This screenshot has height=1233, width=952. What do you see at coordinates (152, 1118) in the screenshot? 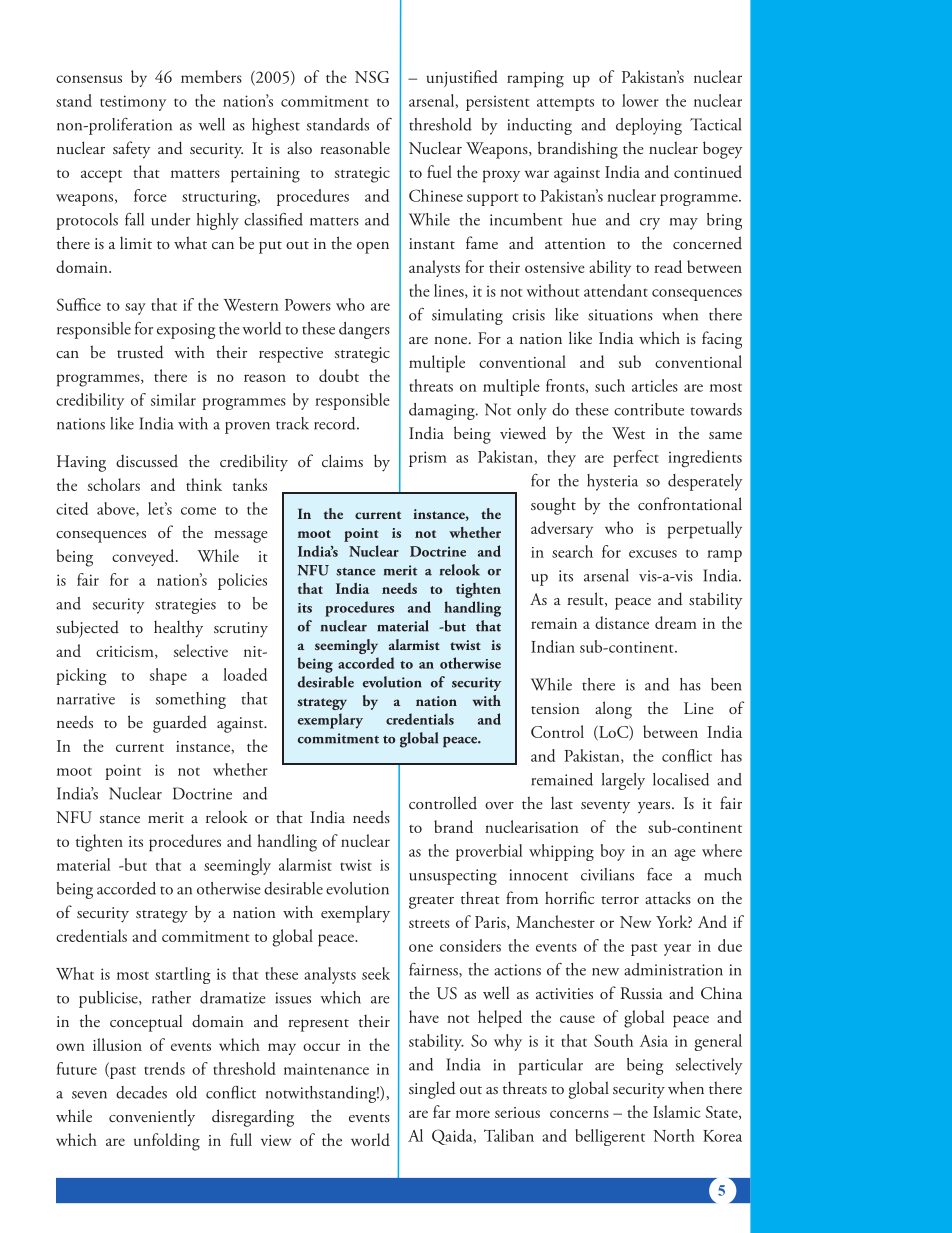
I see `conveniently` at bounding box center [152, 1118].
